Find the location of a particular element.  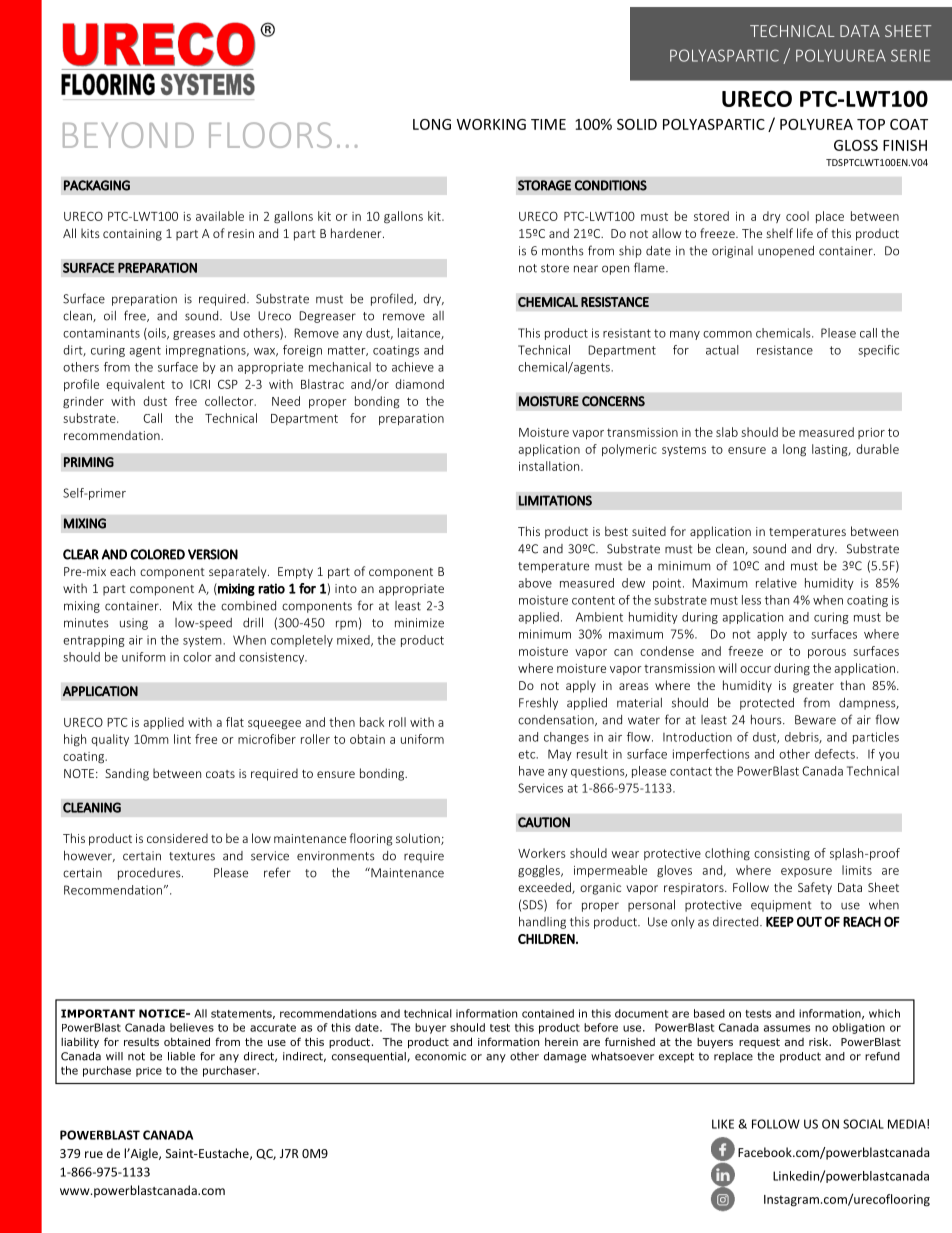

Workers is located at coordinates (541, 853).
